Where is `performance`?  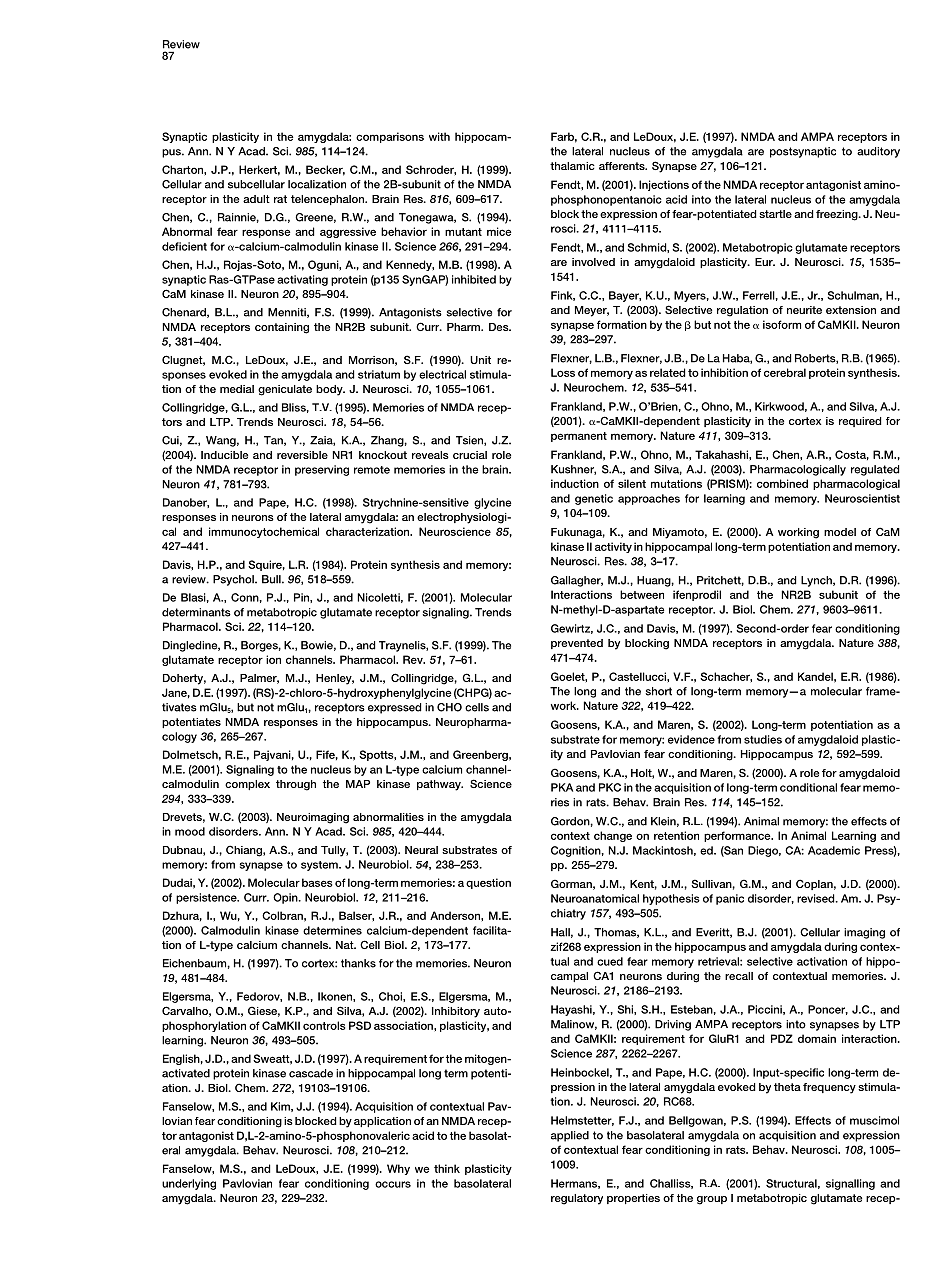
performance is located at coordinates (738, 836).
